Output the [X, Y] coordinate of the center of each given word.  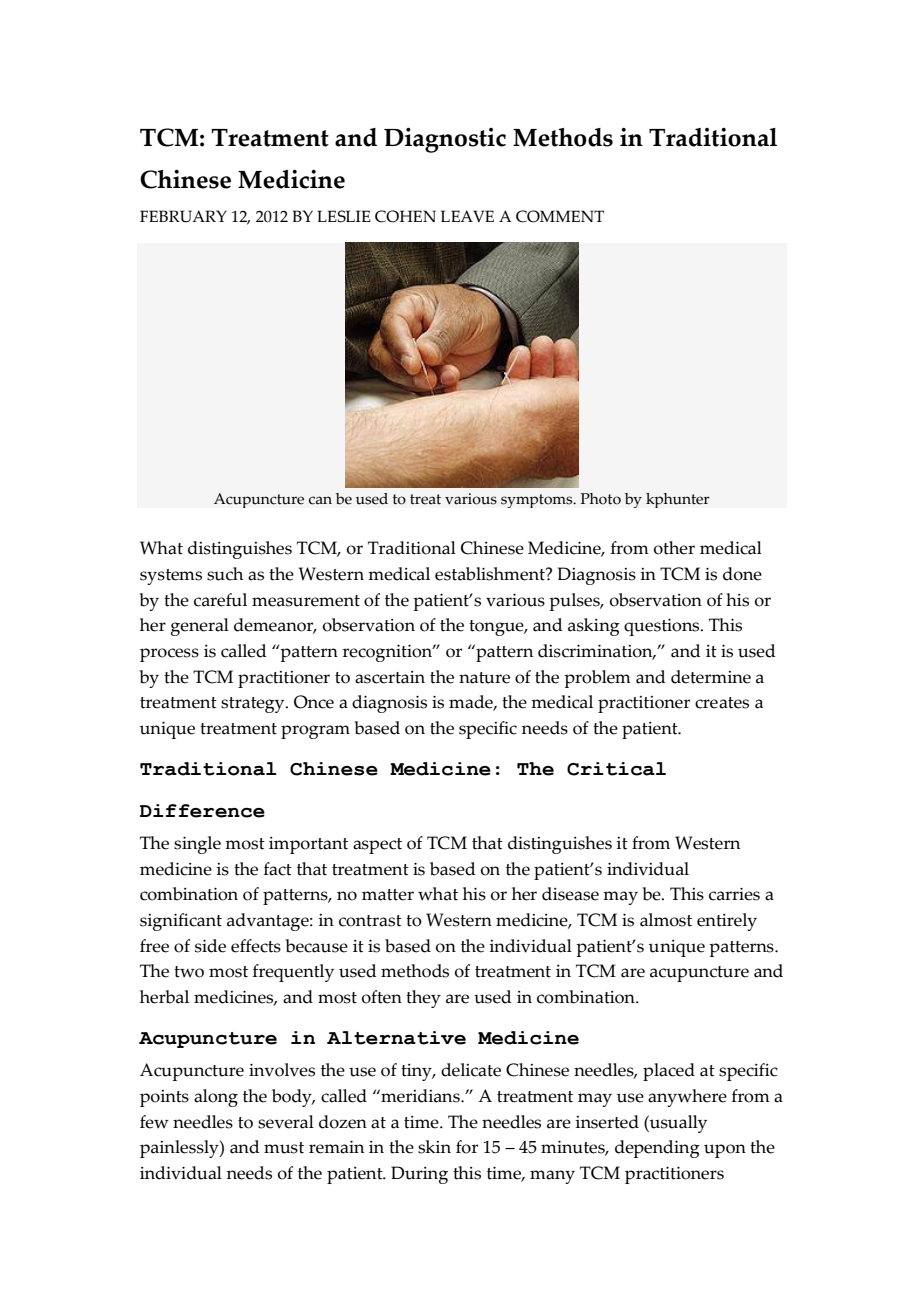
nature [484, 678]
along [216, 1098]
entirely [727, 922]
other [674, 548]
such [225, 574]
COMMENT [560, 216]
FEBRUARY [183, 216]
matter [388, 895]
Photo [601, 499]
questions [663, 627]
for [467, 1147]
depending [657, 1149]
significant [181, 922]
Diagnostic [445, 140]
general [200, 627]
